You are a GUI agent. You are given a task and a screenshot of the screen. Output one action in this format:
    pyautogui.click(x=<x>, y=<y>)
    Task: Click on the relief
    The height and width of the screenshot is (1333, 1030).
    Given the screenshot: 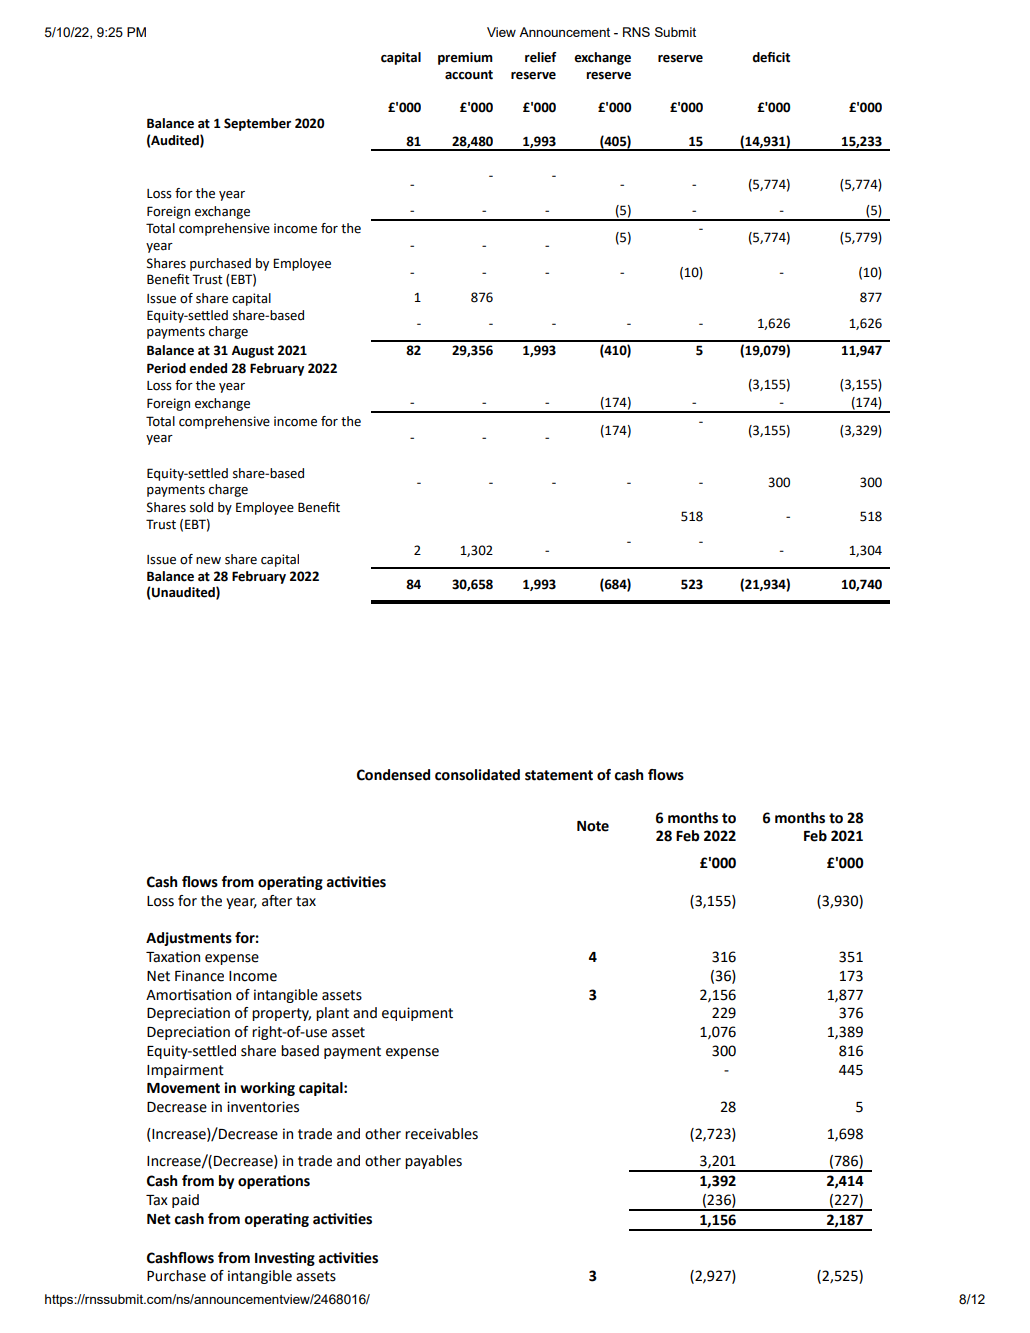 What is the action you would take?
    pyautogui.click(x=540, y=57)
